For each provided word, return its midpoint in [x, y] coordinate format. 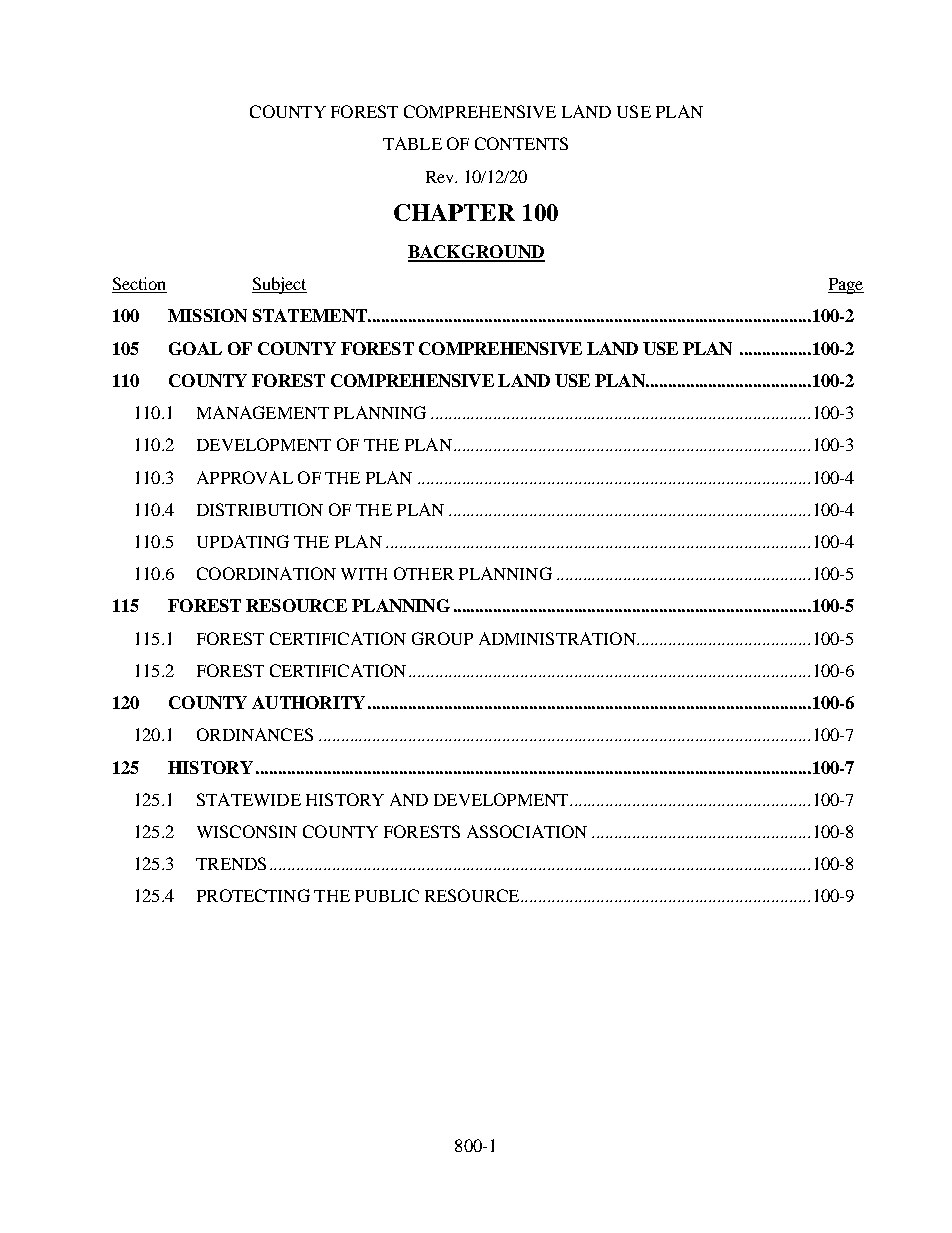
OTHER [424, 573]
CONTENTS [521, 143]
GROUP [442, 638]
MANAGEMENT [263, 412]
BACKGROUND [476, 253]
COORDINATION [266, 573]
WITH [364, 574]
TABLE [412, 143]
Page [846, 286]
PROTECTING [253, 895]
